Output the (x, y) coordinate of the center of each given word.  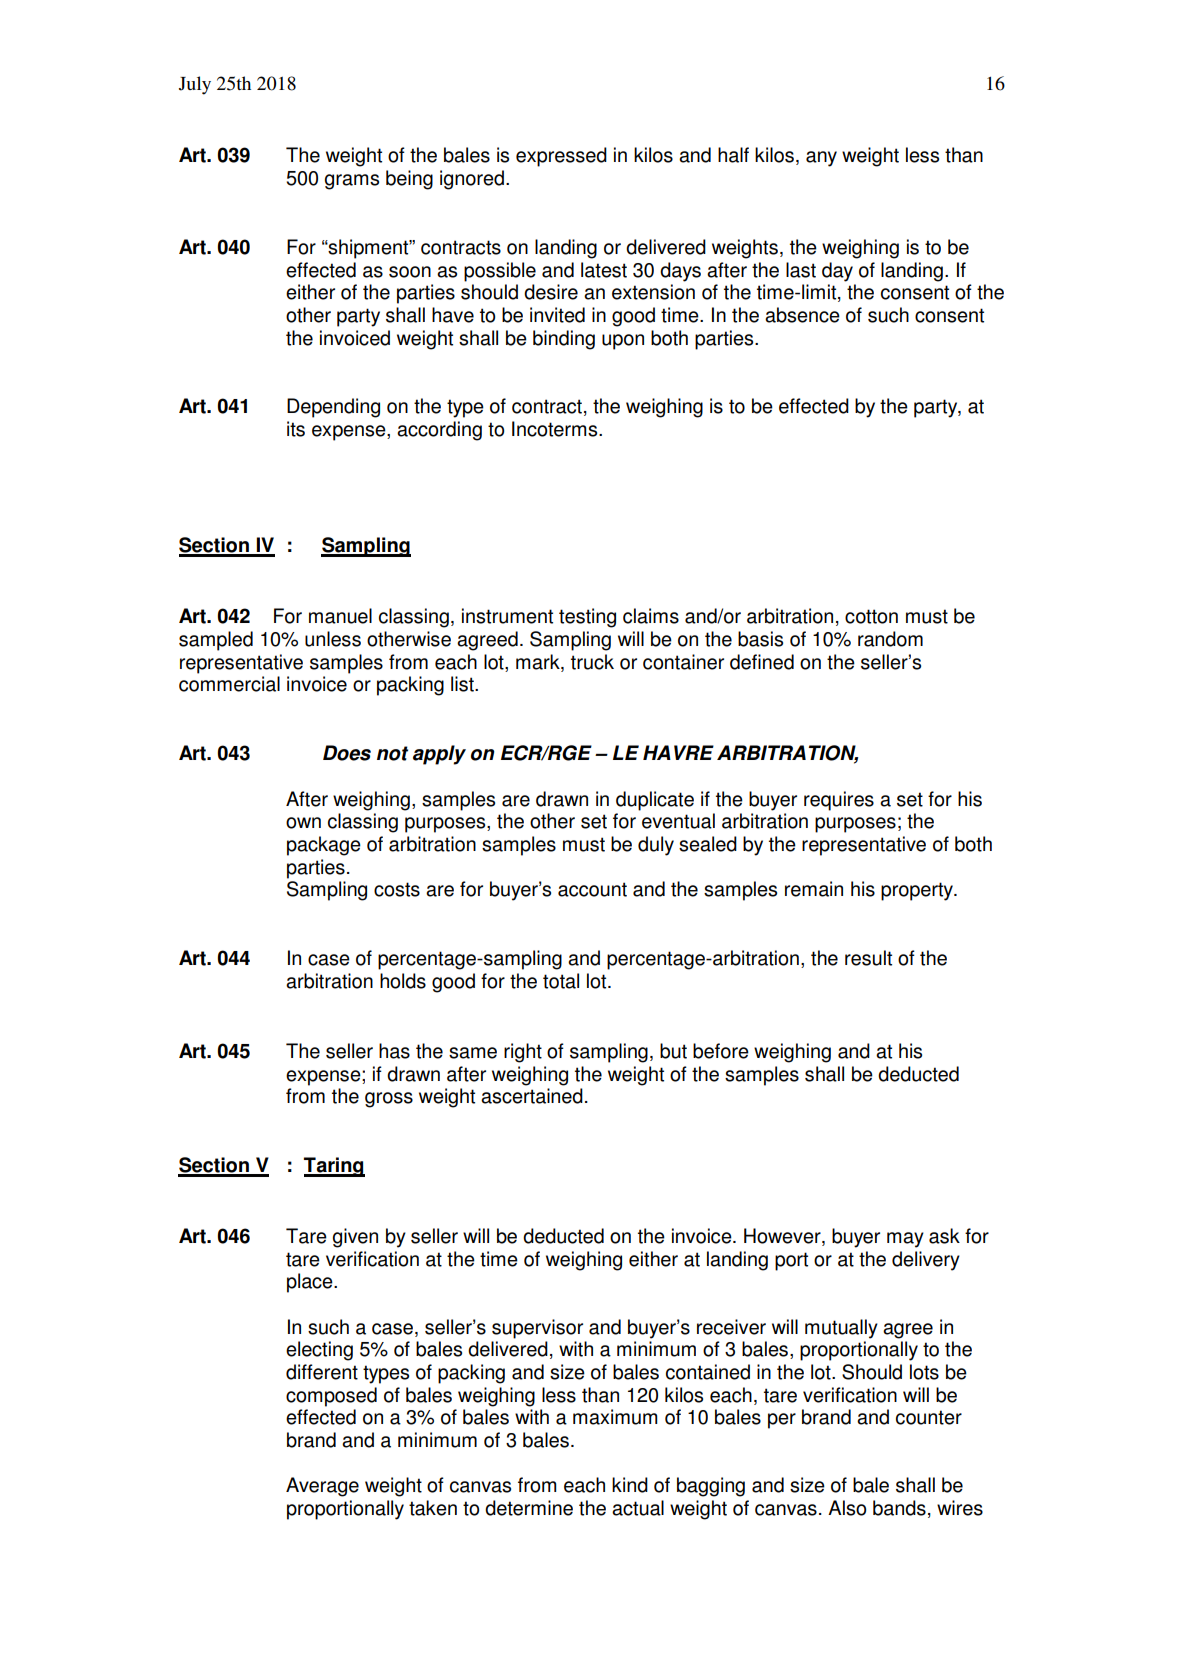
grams (352, 182)
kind (630, 1485)
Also (847, 1508)
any (821, 159)
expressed (561, 157)
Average (322, 1487)
